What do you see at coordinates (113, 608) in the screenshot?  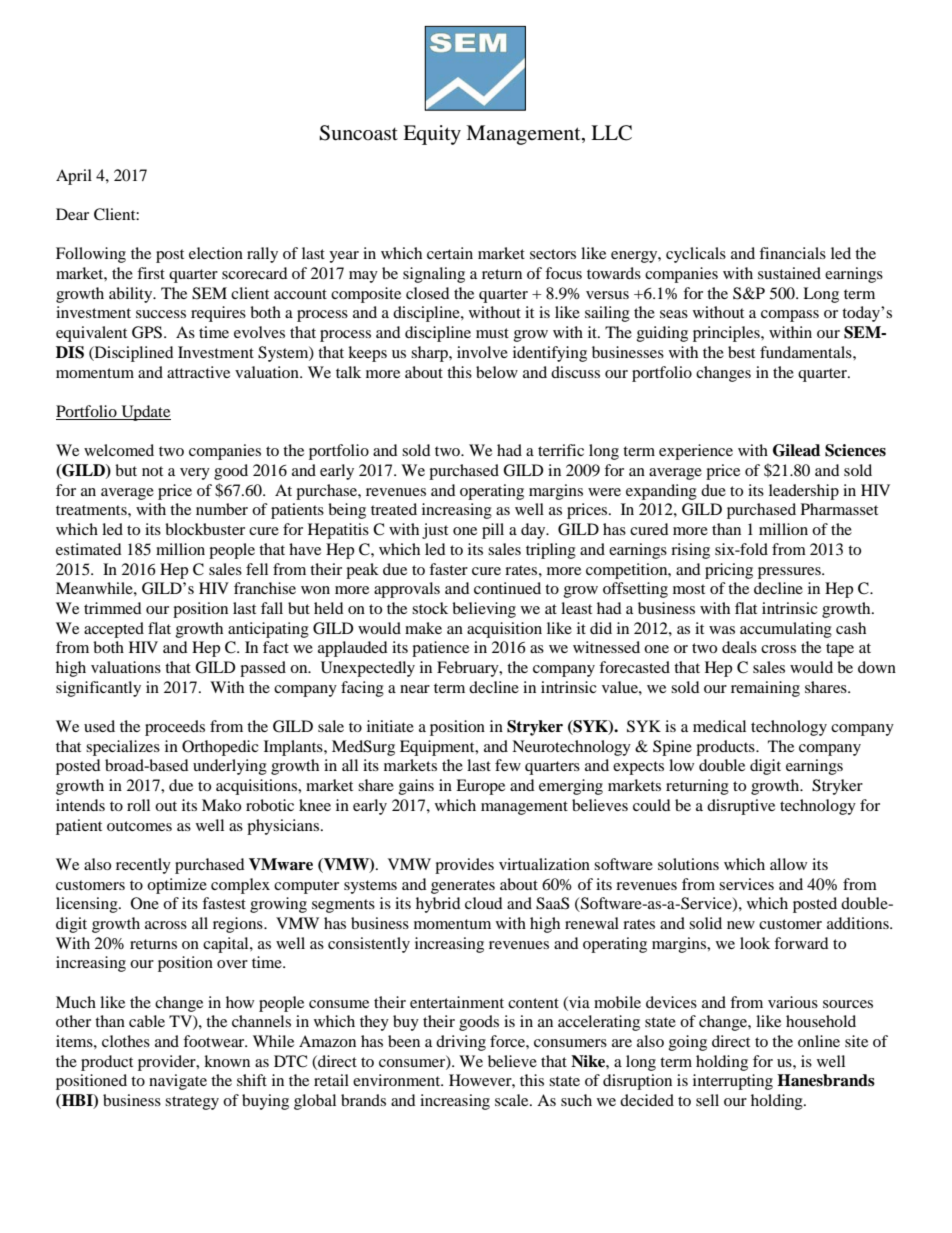 I see `trimmed` at bounding box center [113, 608].
